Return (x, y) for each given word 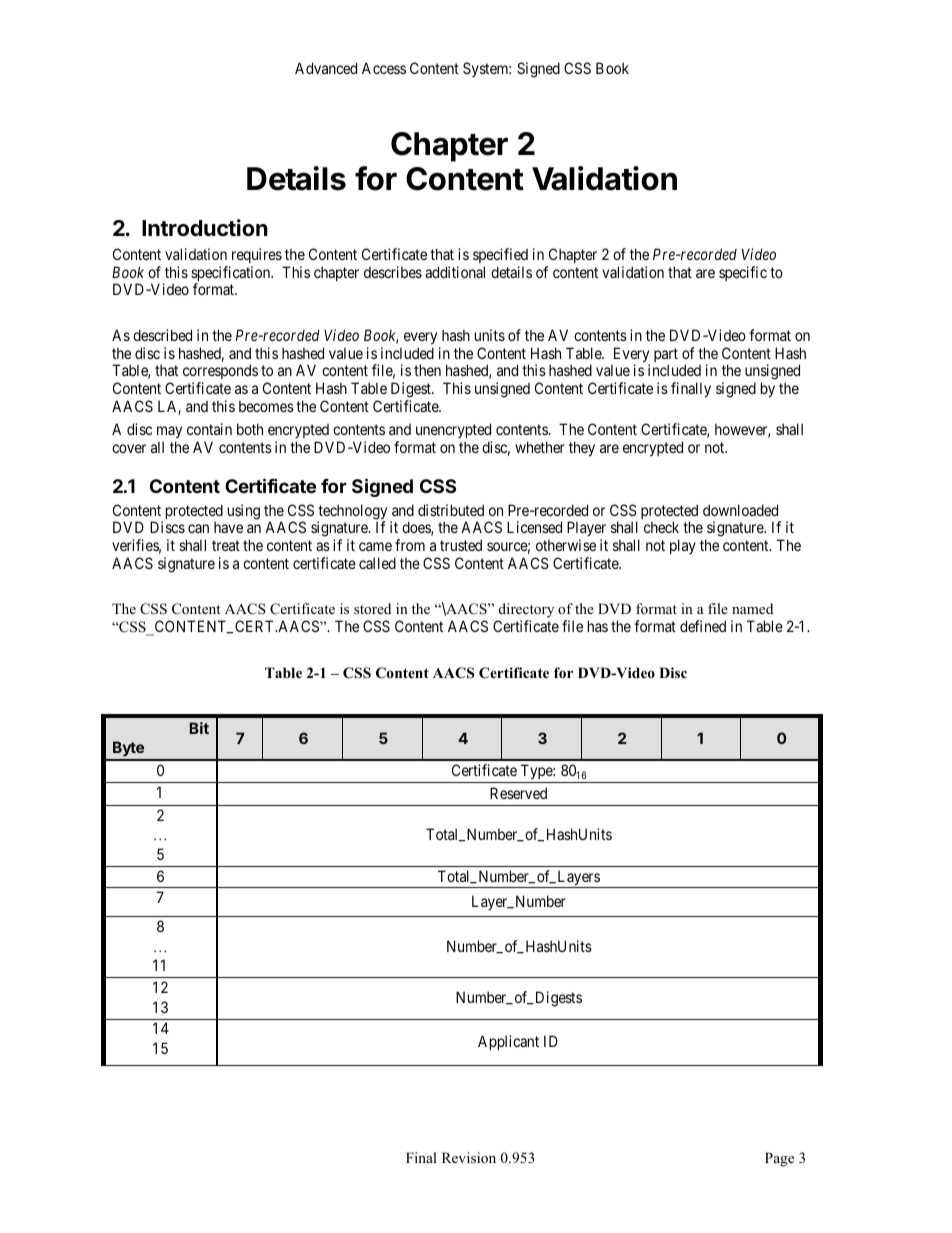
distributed (451, 510)
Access (384, 68)
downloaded (740, 510)
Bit (199, 728)
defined (703, 626)
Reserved (518, 793)
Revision (469, 1157)
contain (209, 429)
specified (500, 255)
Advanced (326, 68)
